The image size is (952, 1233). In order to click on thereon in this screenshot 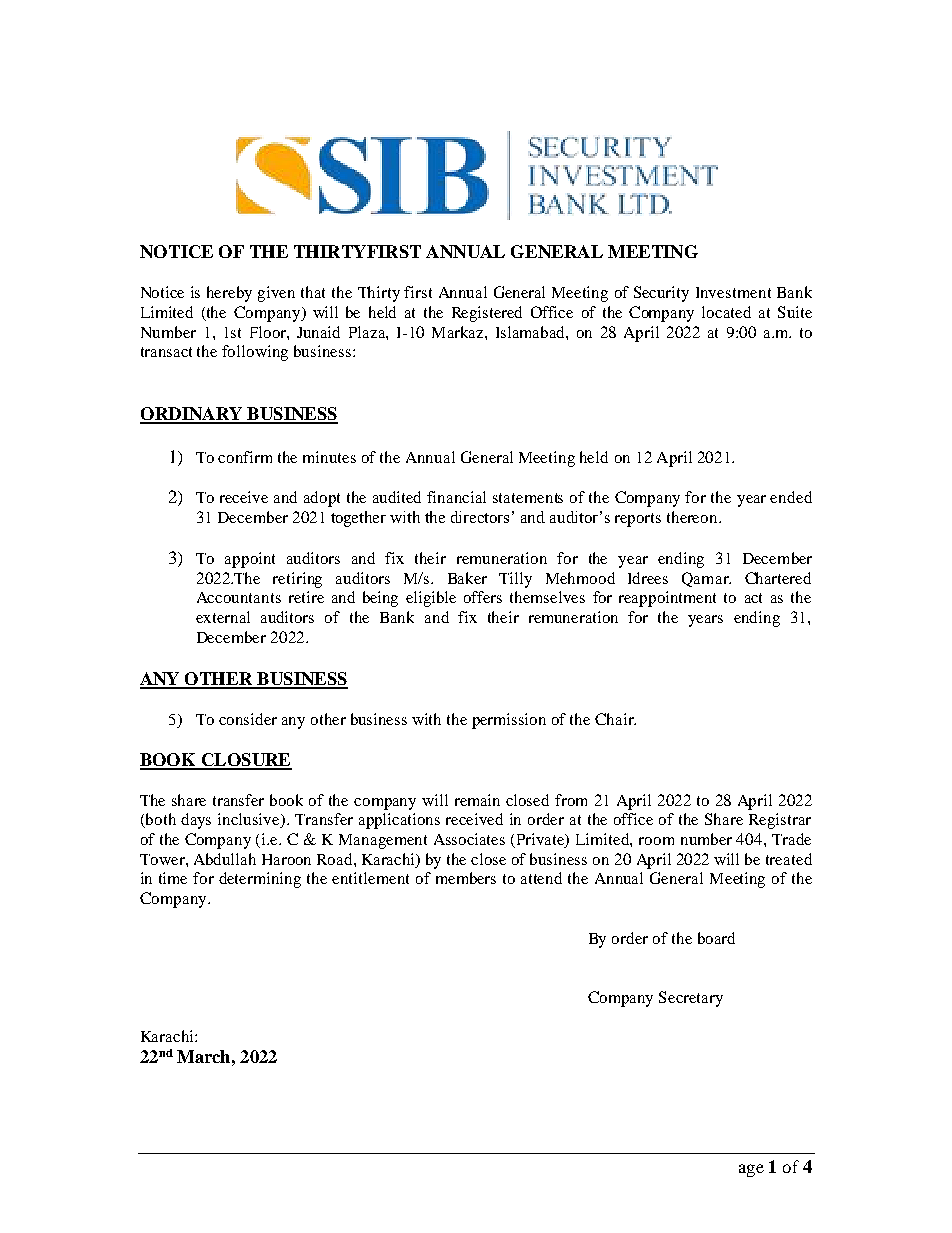, I will do `click(693, 517)`.
